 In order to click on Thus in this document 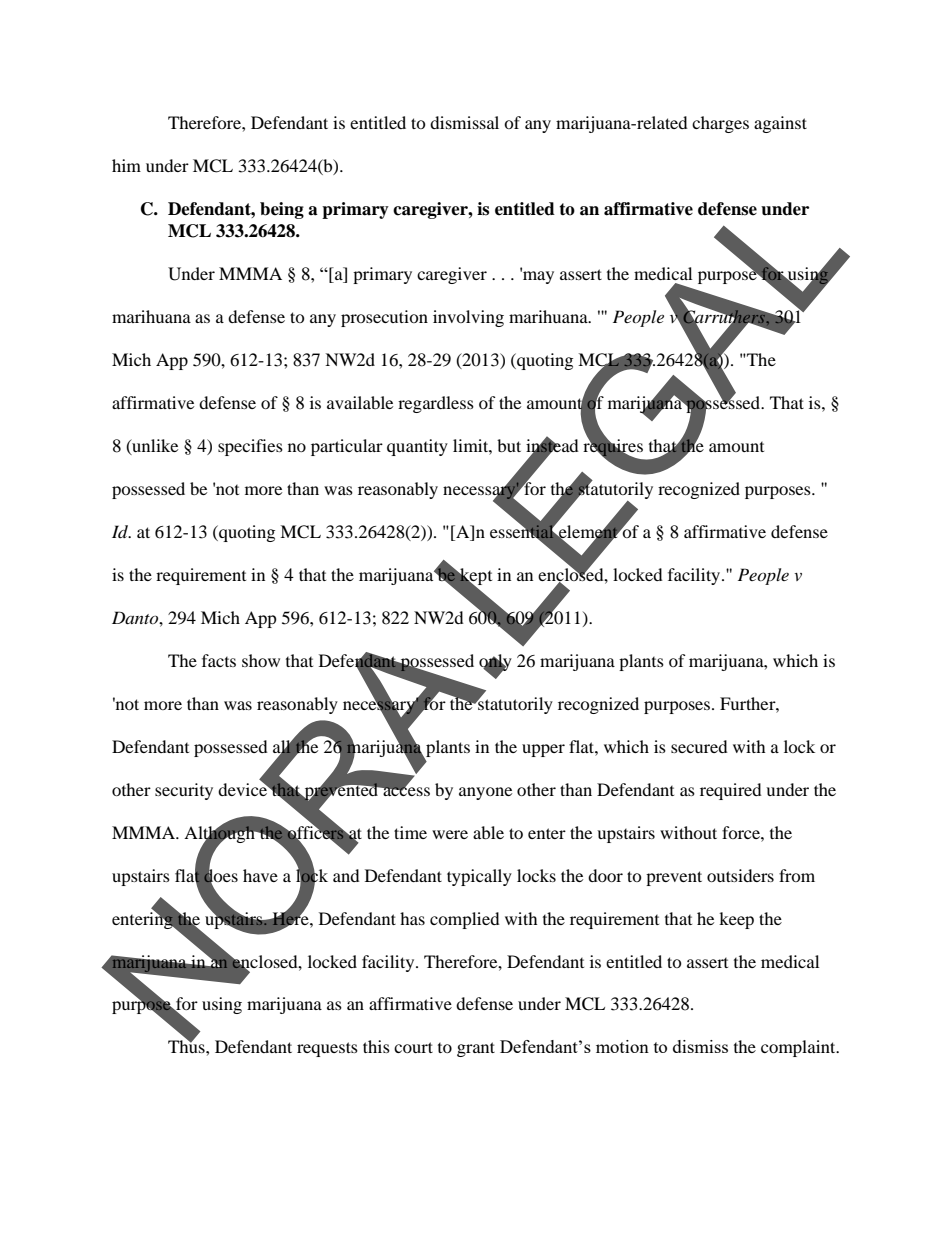, I will do `click(187, 1045)`.
